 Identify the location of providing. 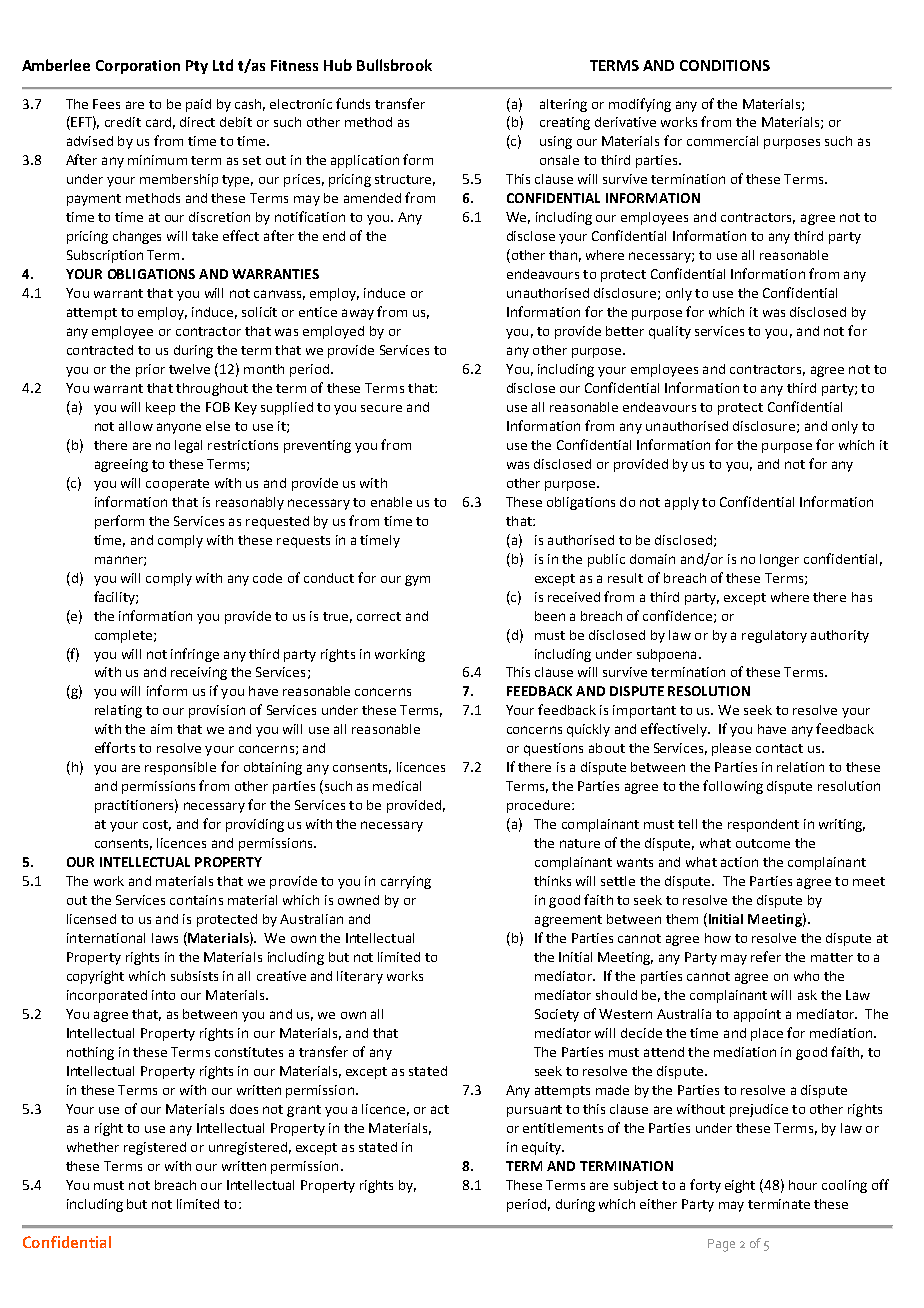
(255, 825).
